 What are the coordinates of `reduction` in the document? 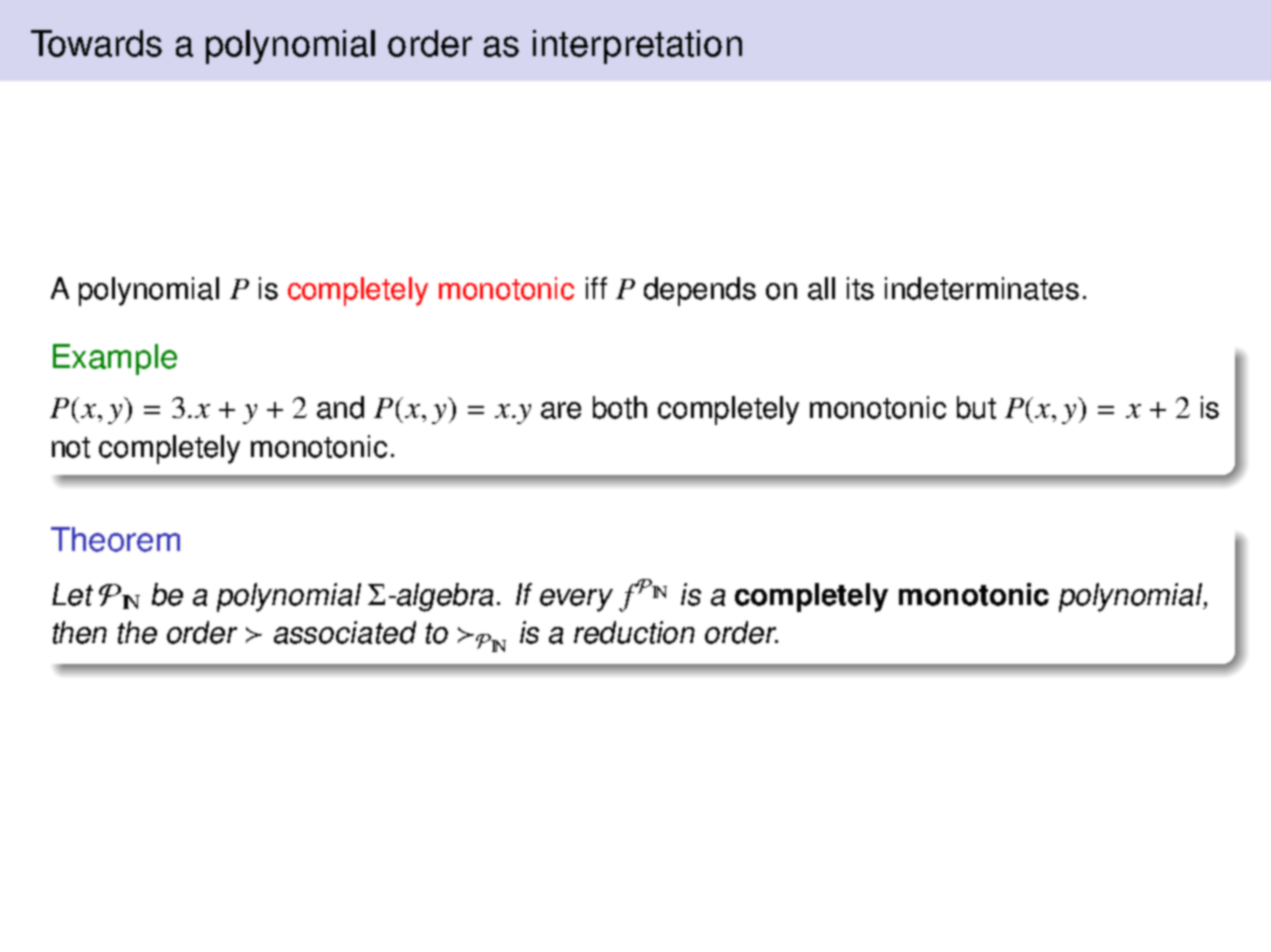 It's located at (634, 632).
